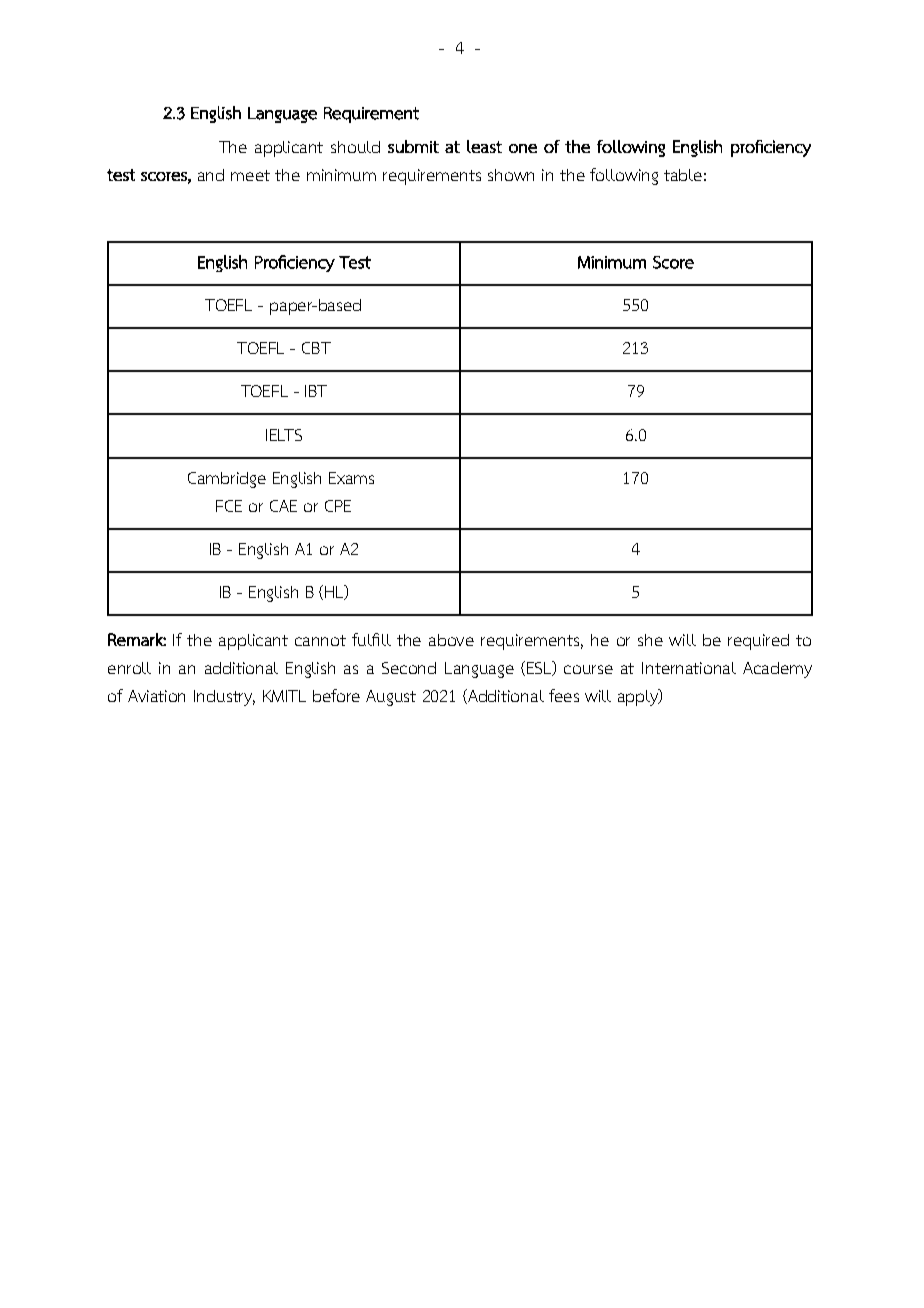 Image resolution: width=924 pixels, height=1308 pixels. I want to click on required, so click(758, 642).
